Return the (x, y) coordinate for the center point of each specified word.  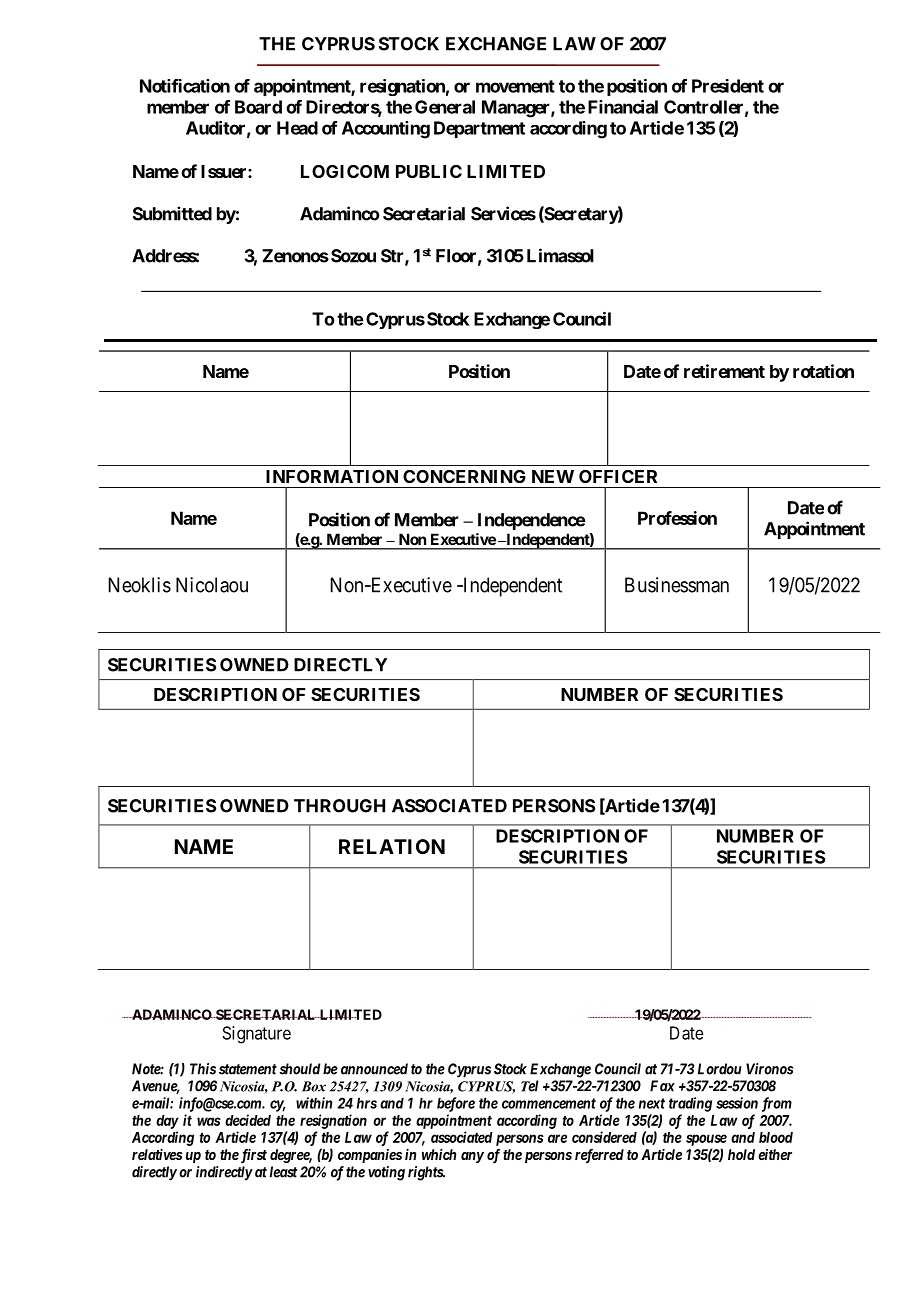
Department (479, 129)
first (252, 1156)
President (728, 86)
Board (258, 107)
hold (741, 1154)
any (472, 1157)
